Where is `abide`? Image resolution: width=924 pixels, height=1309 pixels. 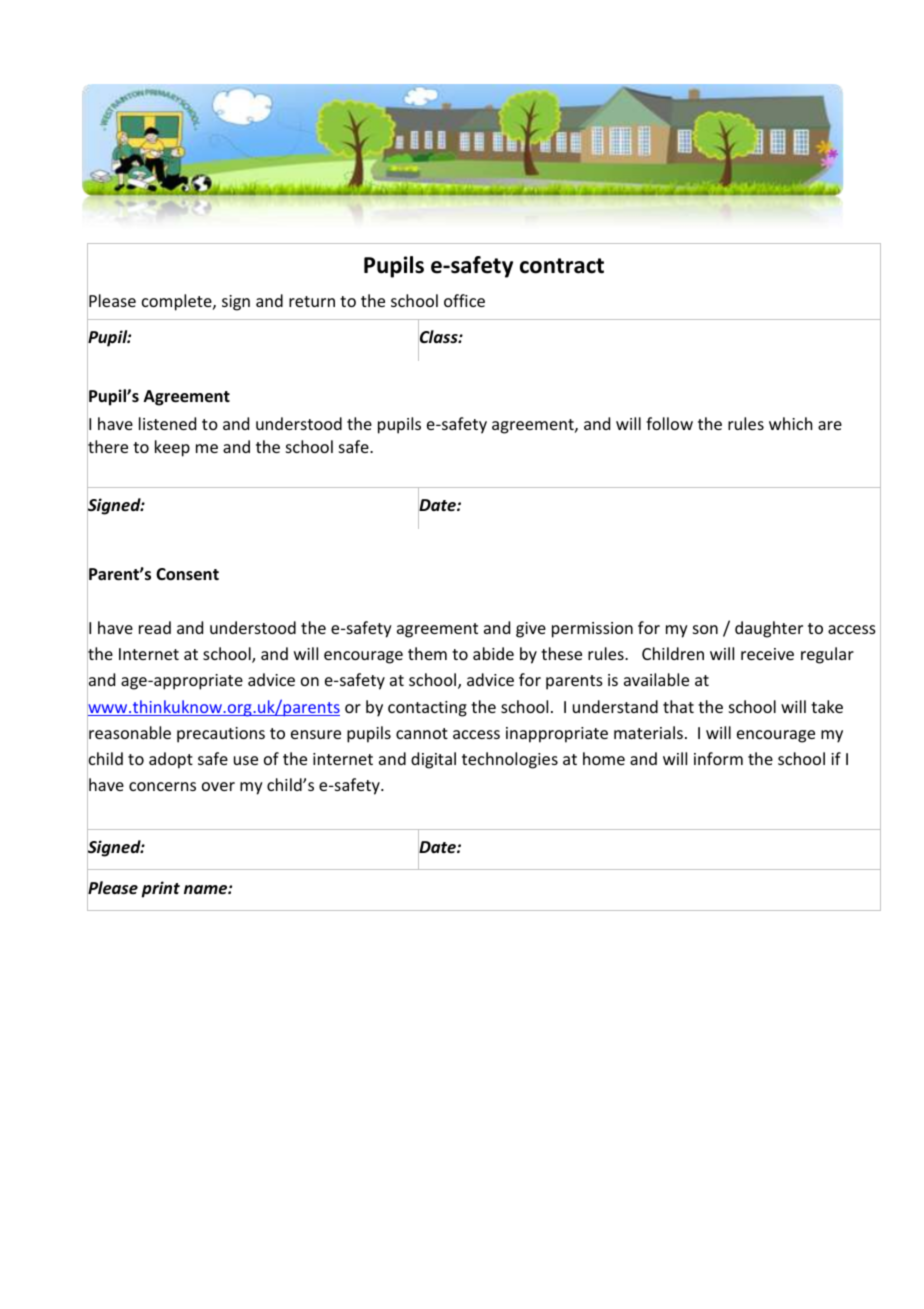 abide is located at coordinates (493, 653).
